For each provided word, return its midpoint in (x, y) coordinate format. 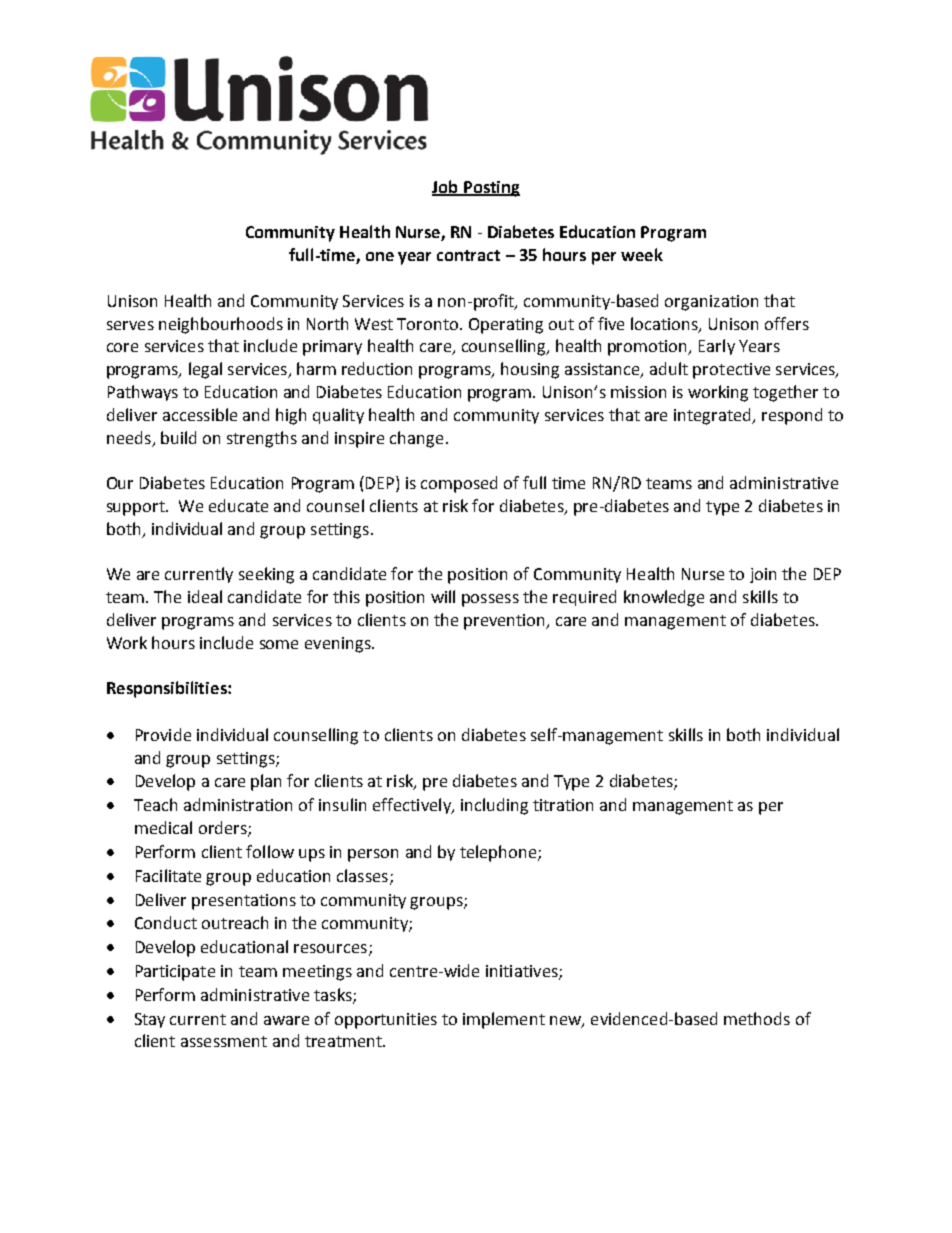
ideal (205, 596)
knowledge (664, 598)
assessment (224, 1041)
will (443, 596)
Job (446, 187)
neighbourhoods (221, 325)
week (642, 254)
